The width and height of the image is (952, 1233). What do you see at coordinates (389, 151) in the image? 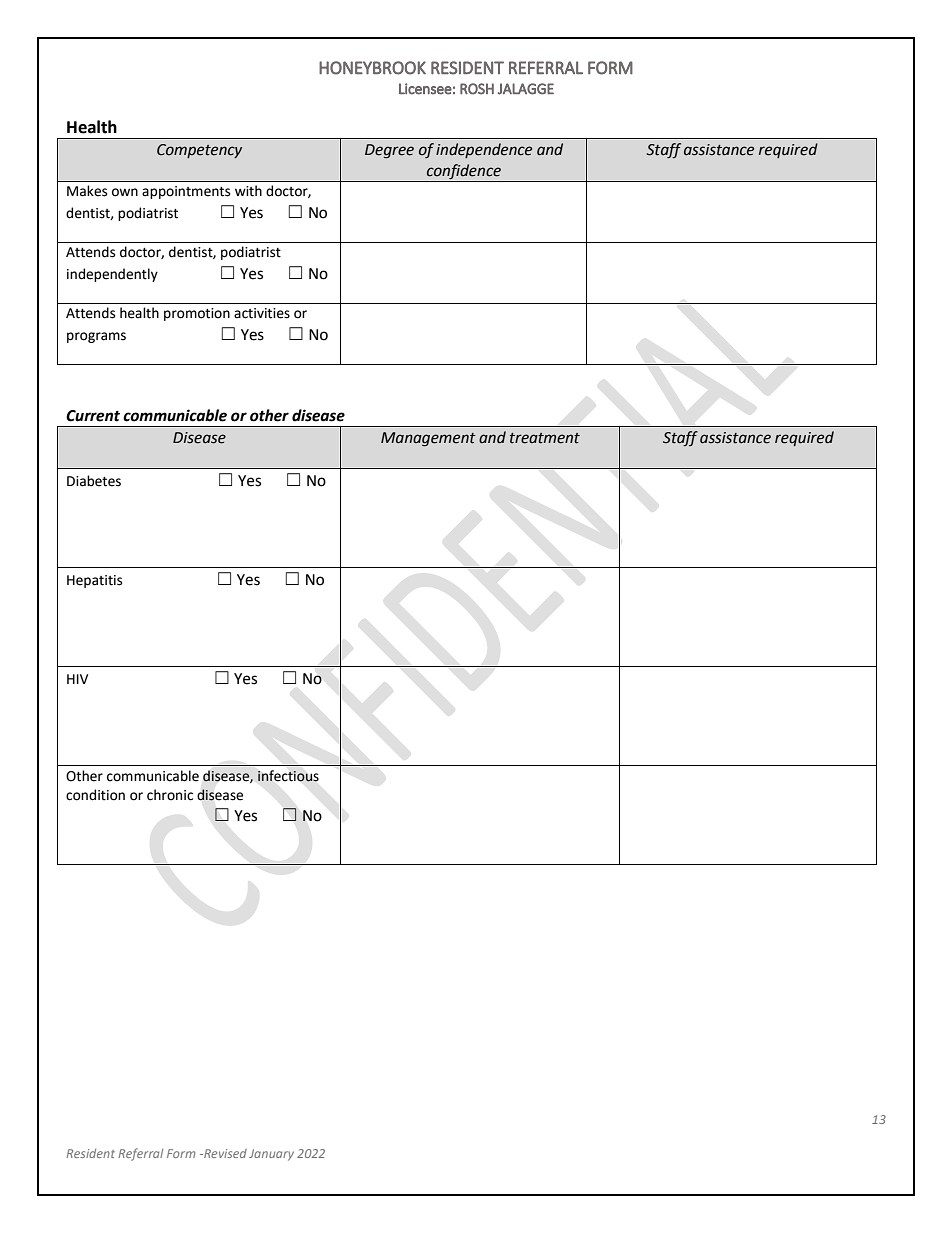
I see `Degree` at bounding box center [389, 151].
